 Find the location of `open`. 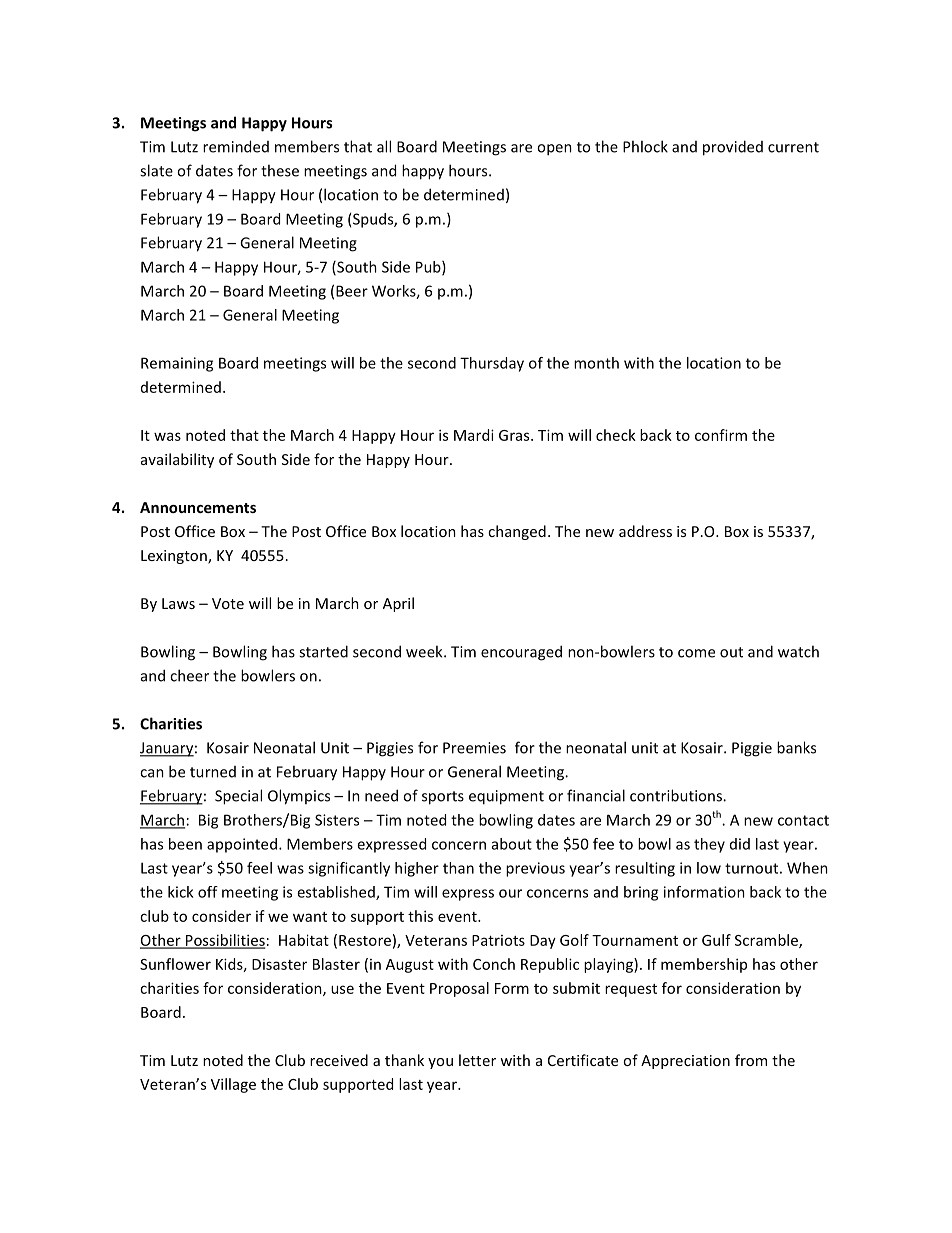

open is located at coordinates (554, 150).
